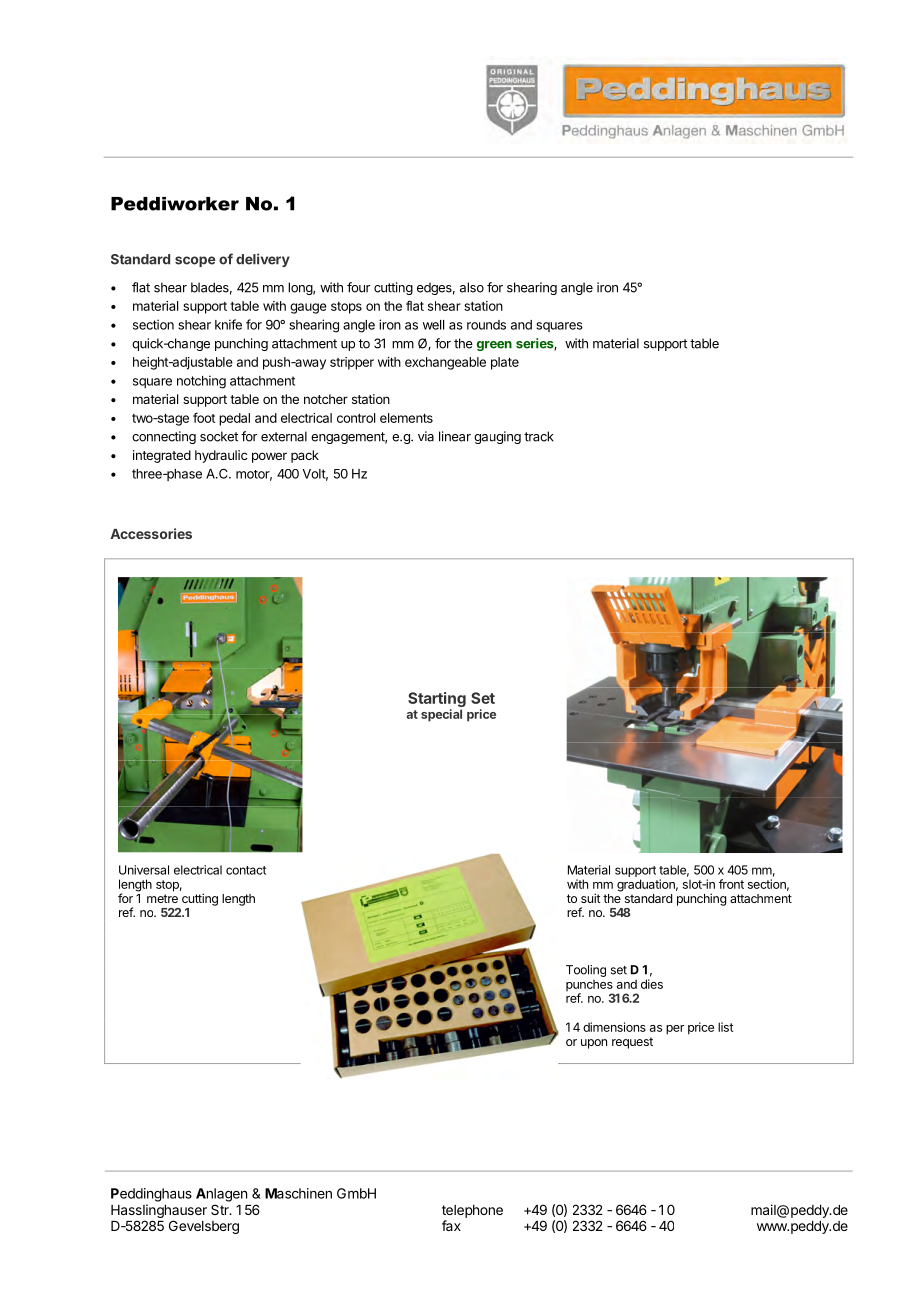 This screenshot has width=924, height=1308. What do you see at coordinates (246, 870) in the screenshot?
I see `contact` at bounding box center [246, 870].
